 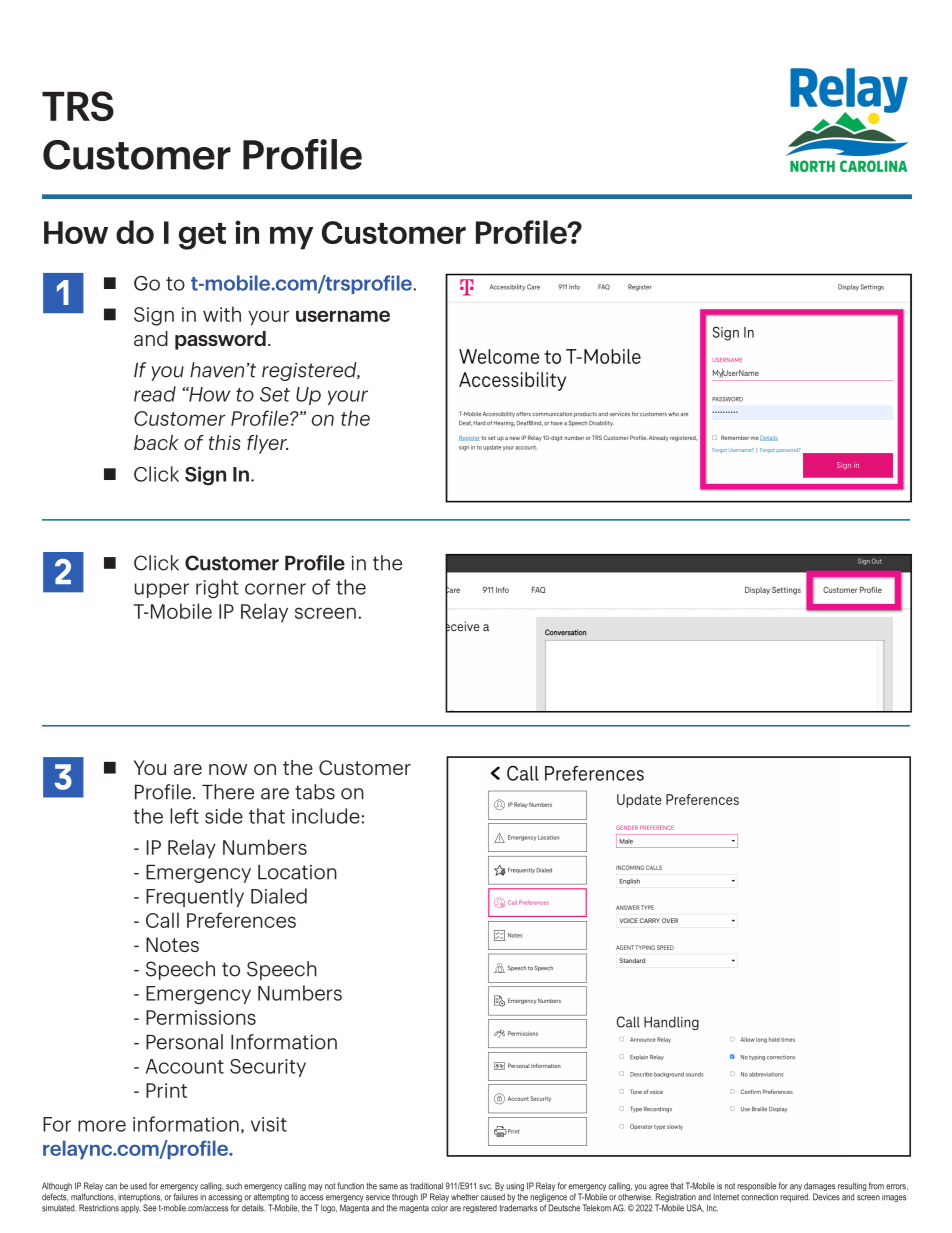 I want to click on this, so click(x=225, y=442).
